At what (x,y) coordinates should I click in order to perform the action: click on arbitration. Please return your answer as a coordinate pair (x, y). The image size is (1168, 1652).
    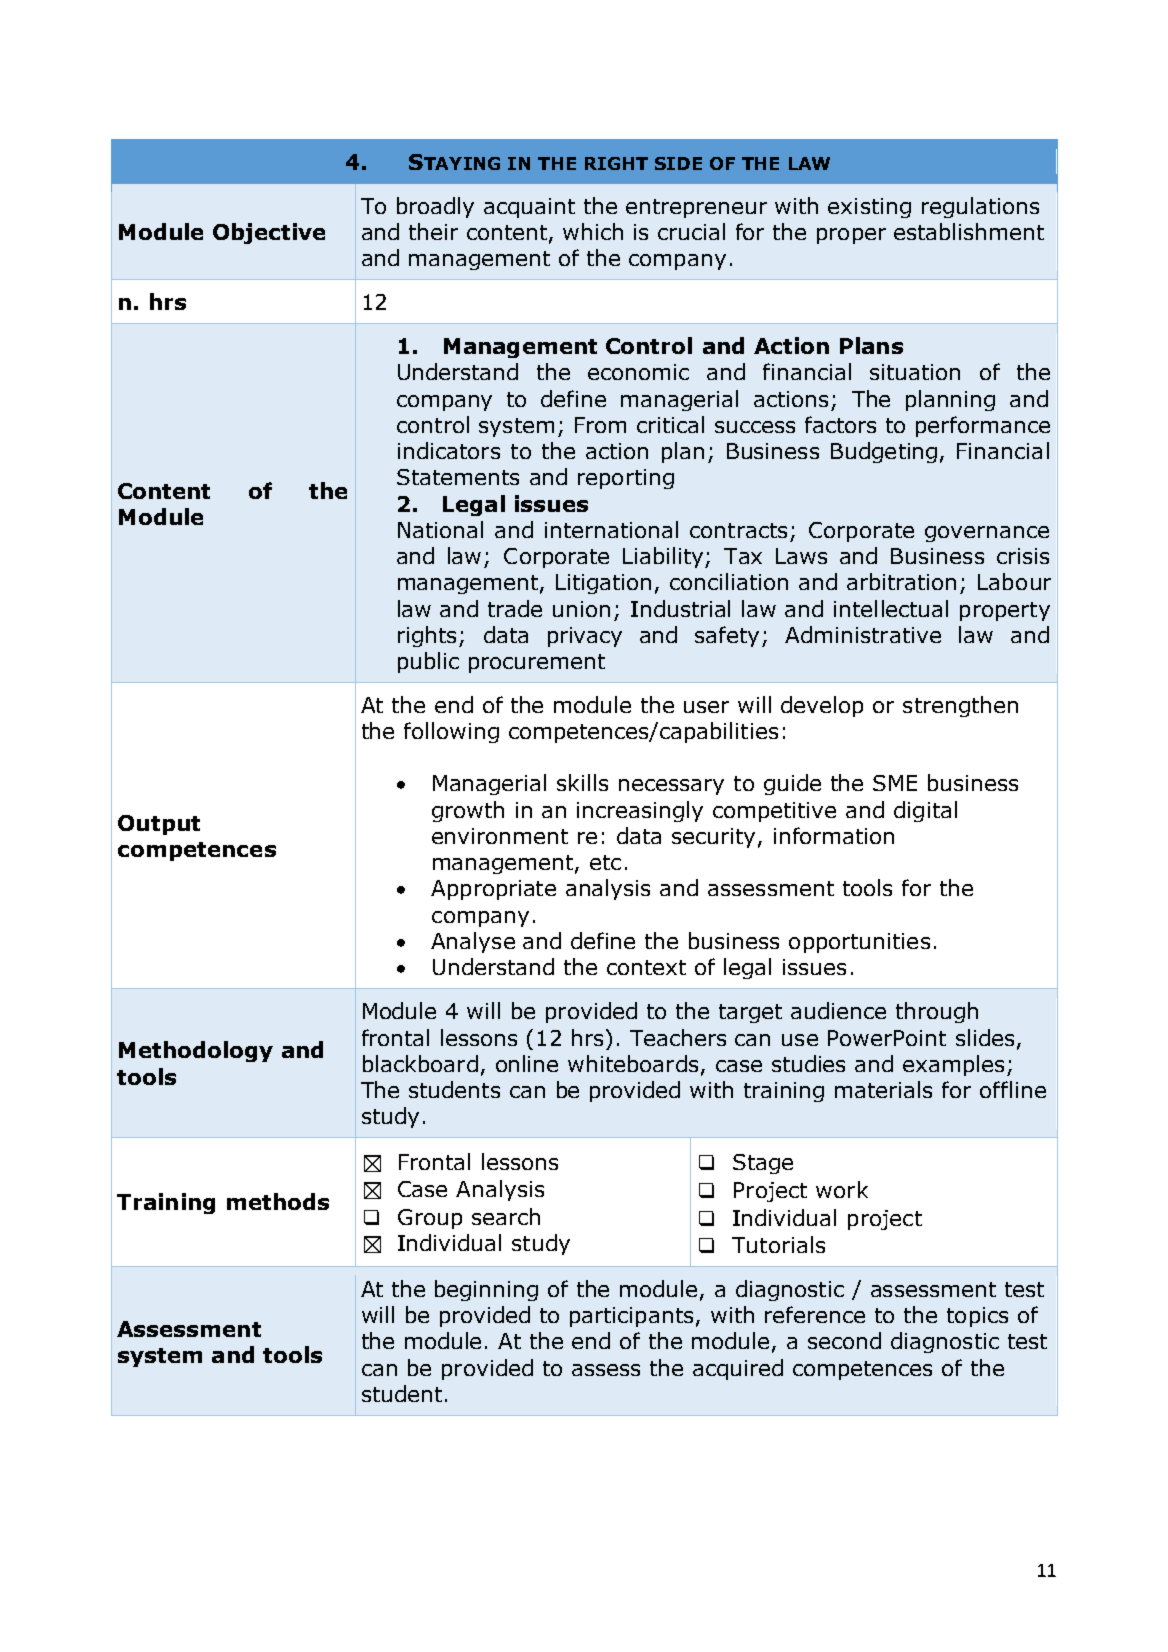
    Looking at the image, I should click on (901, 581).
